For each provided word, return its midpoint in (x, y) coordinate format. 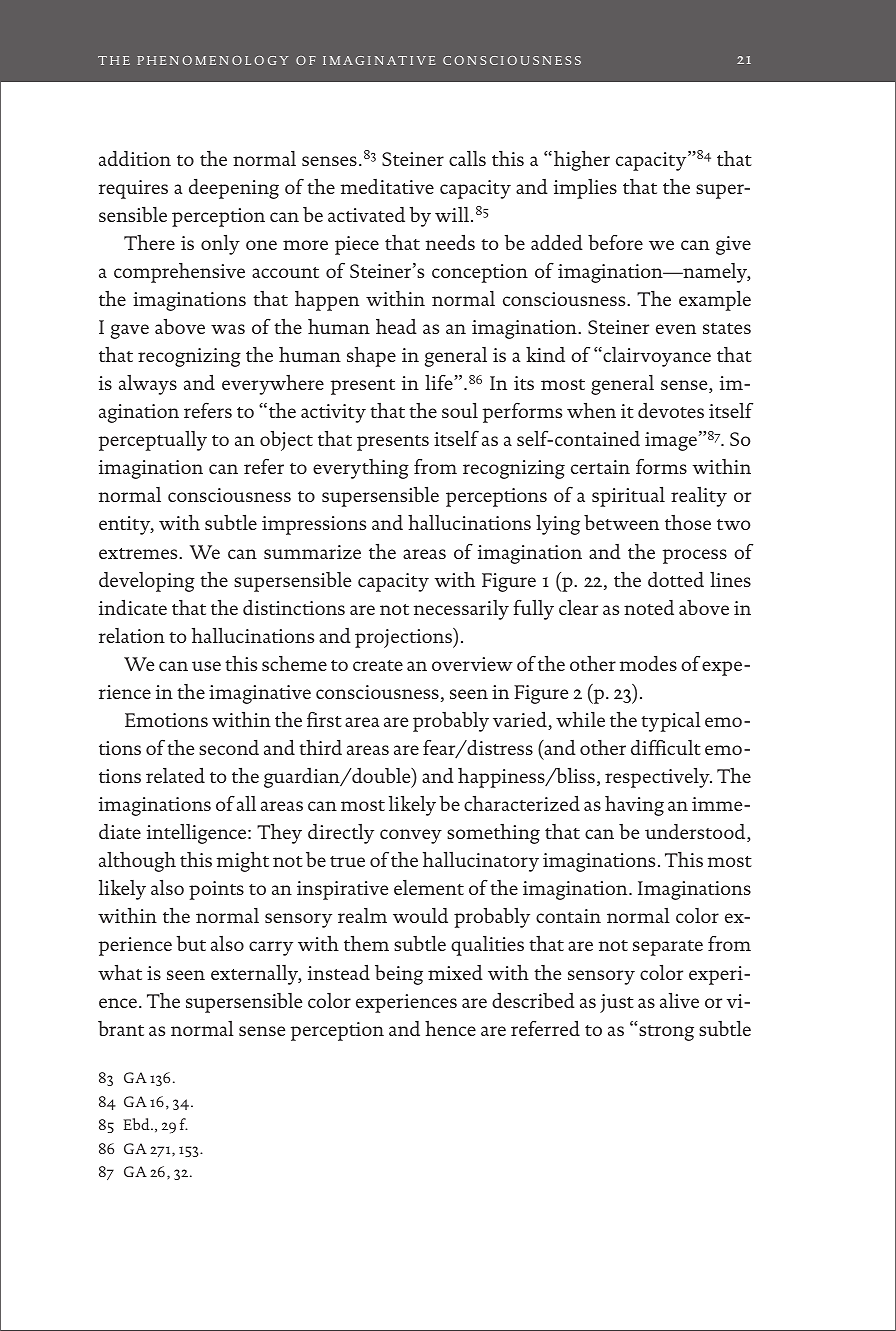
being (399, 975)
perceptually (152, 441)
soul (460, 410)
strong (666, 1033)
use (206, 666)
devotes (671, 410)
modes (648, 663)
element (429, 887)
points (216, 890)
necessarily (461, 610)
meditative (387, 186)
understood (696, 833)
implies (585, 189)
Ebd (138, 1124)
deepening (234, 189)
